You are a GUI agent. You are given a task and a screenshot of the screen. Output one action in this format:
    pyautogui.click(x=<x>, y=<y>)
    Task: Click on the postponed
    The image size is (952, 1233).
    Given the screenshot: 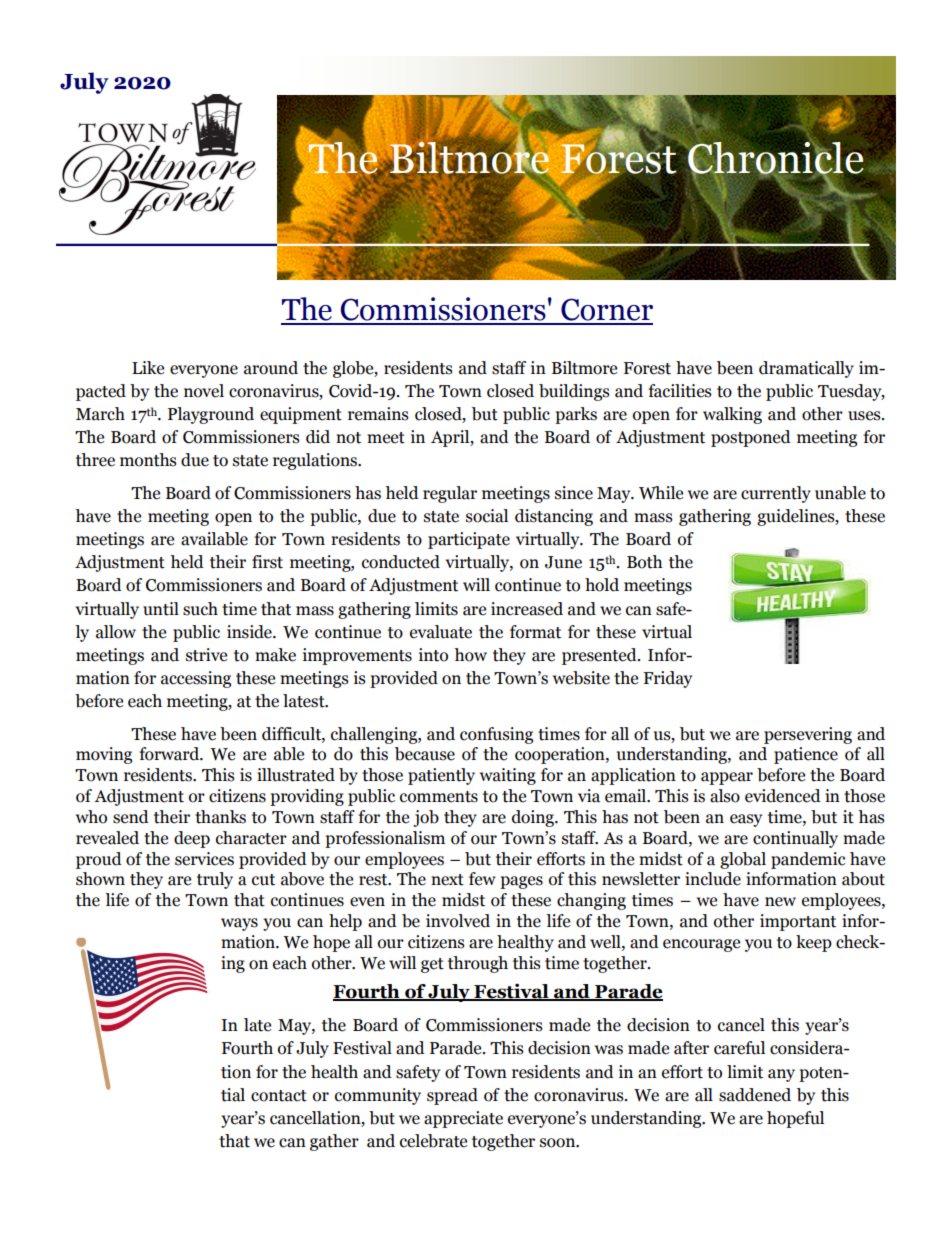 What is the action you would take?
    pyautogui.click(x=751, y=438)
